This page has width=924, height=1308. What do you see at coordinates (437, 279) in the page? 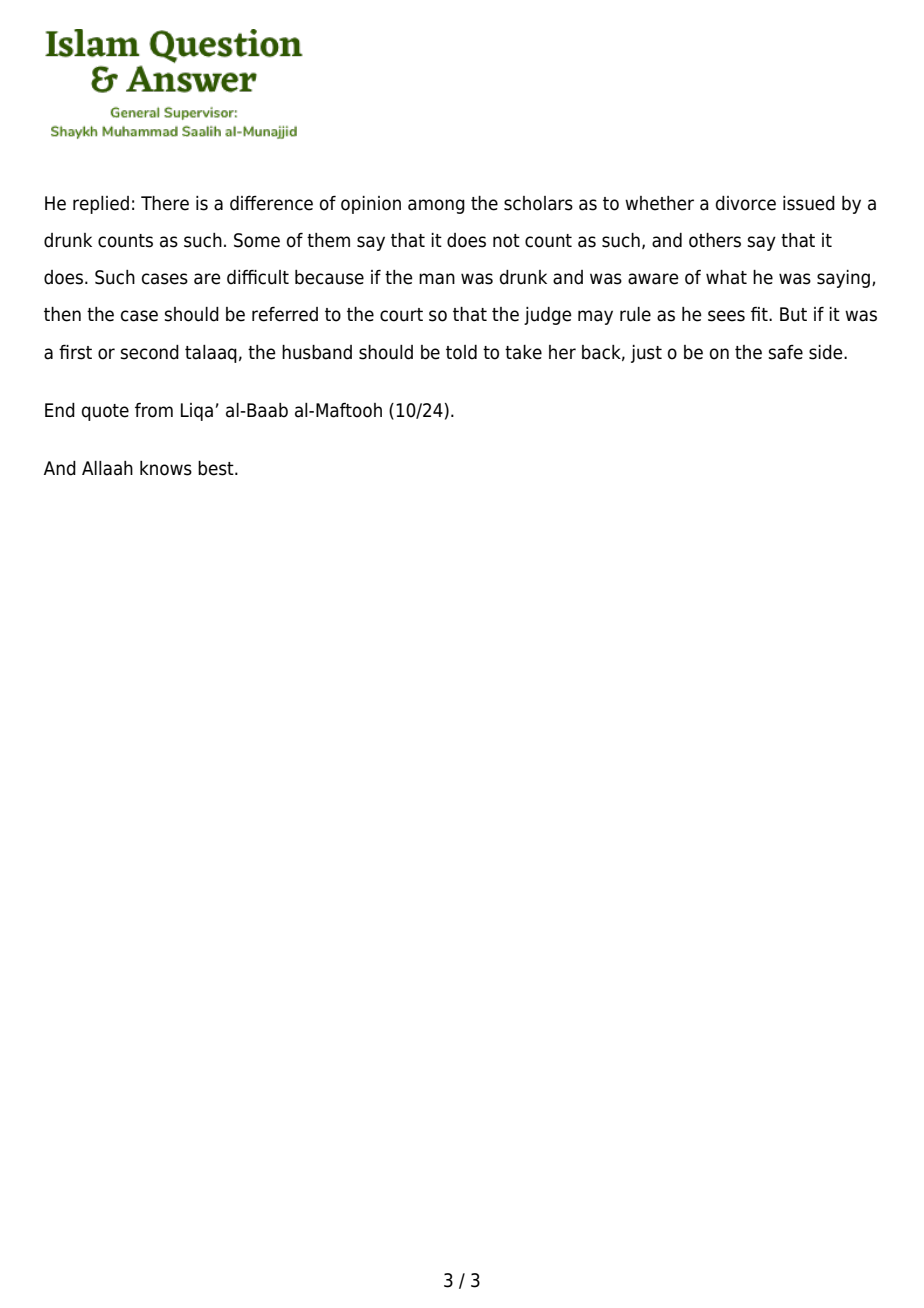
I see `man` at bounding box center [437, 279].
